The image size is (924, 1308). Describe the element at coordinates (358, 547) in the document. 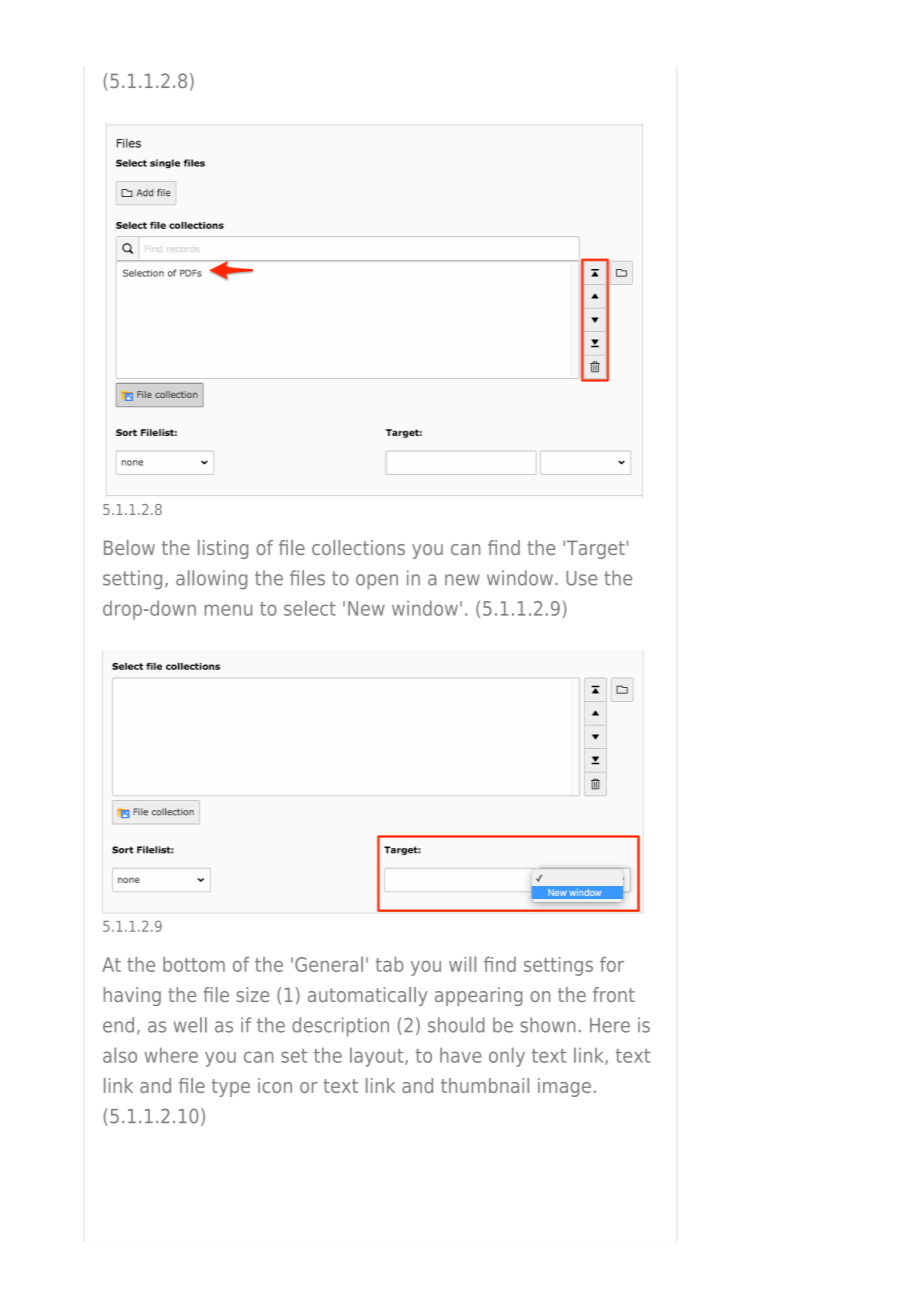

I see `collections` at that location.
